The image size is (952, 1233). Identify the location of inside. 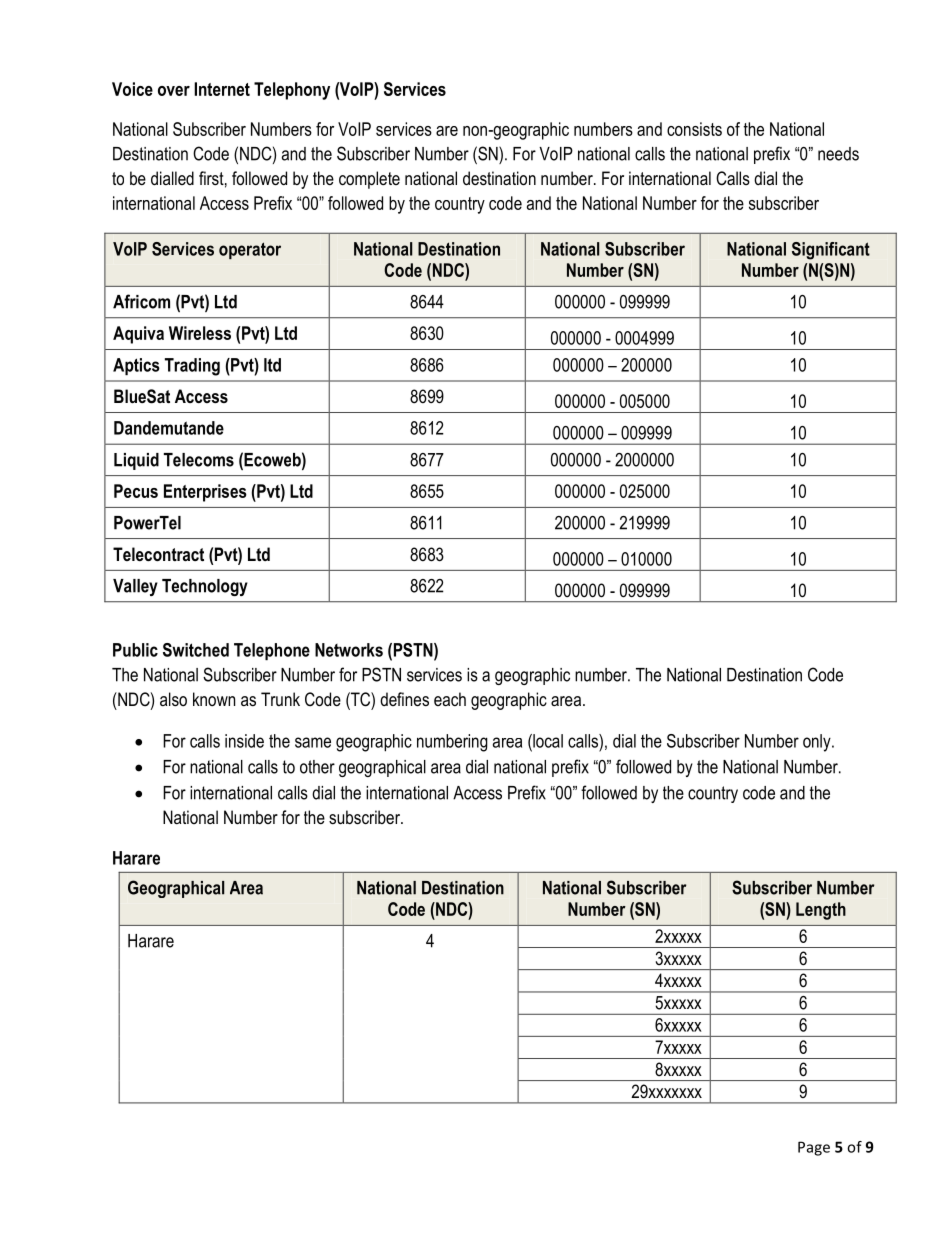
(244, 741).
